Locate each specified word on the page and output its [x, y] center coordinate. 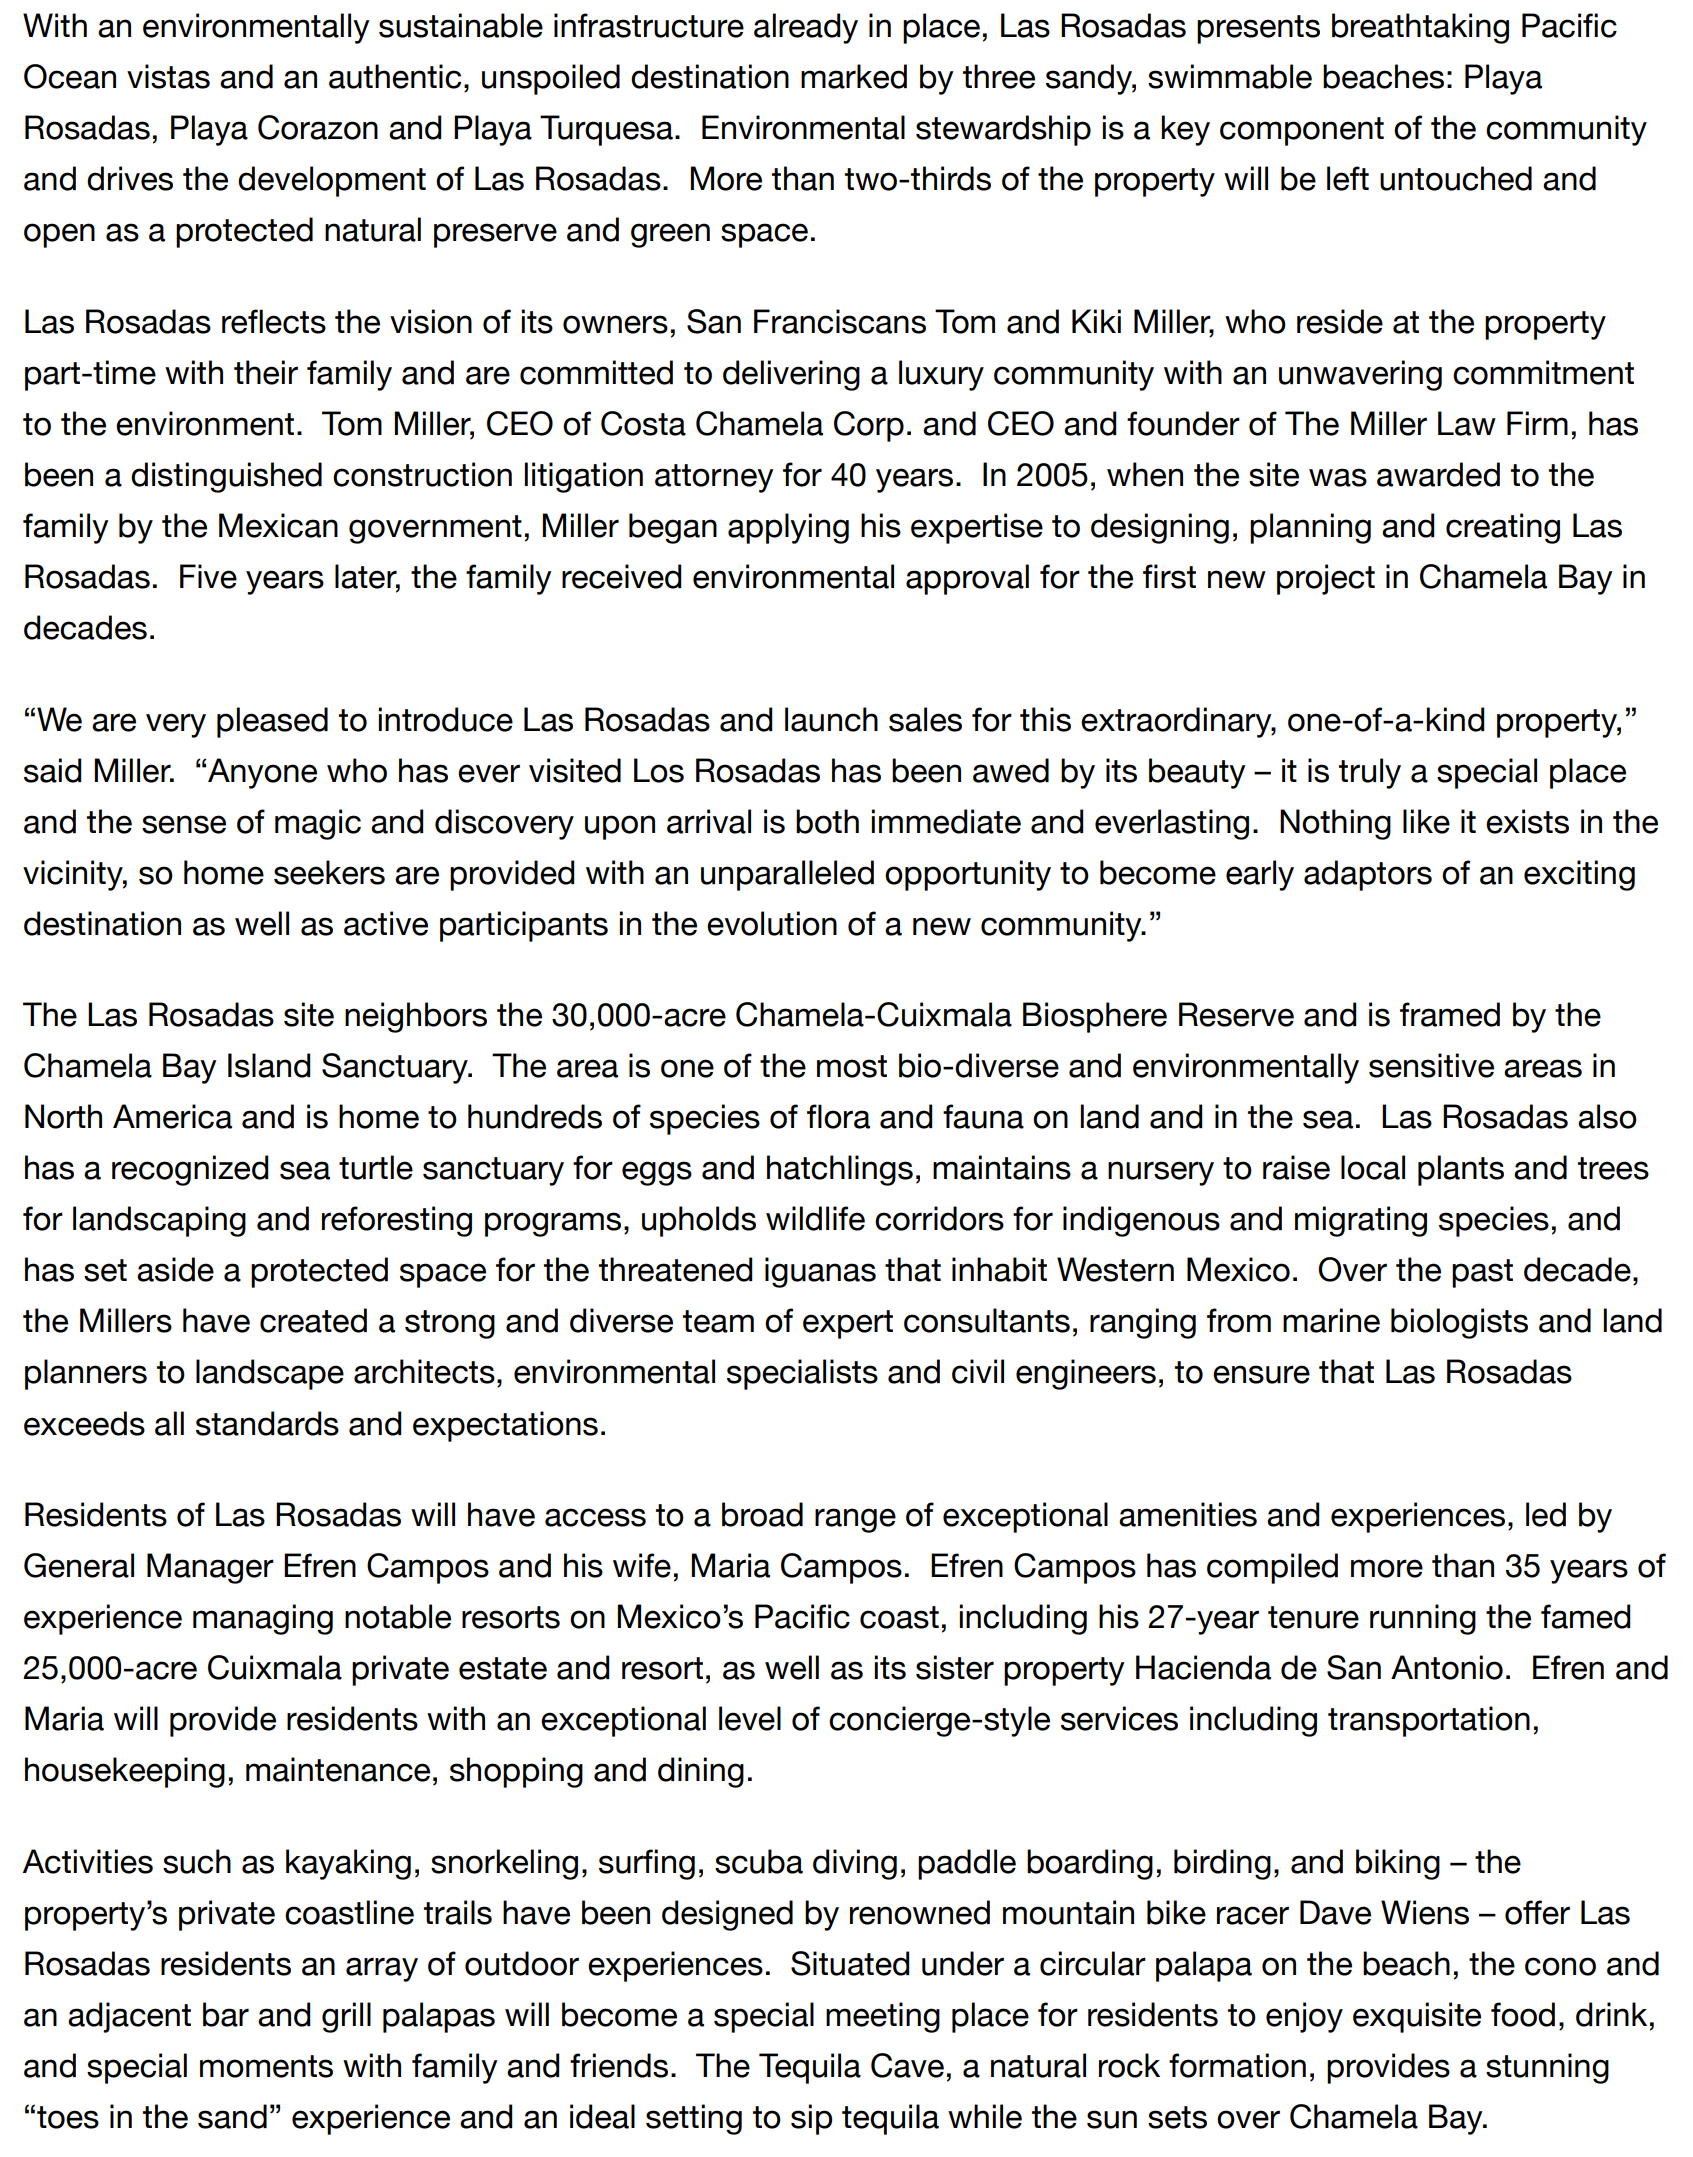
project [1326, 579]
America [172, 1116]
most [852, 1066]
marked [854, 76]
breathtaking [1420, 28]
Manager [210, 1568]
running [1423, 1619]
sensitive [1431, 1065]
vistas [168, 76]
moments [266, 2066]
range [855, 1520]
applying [788, 528]
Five [208, 576]
